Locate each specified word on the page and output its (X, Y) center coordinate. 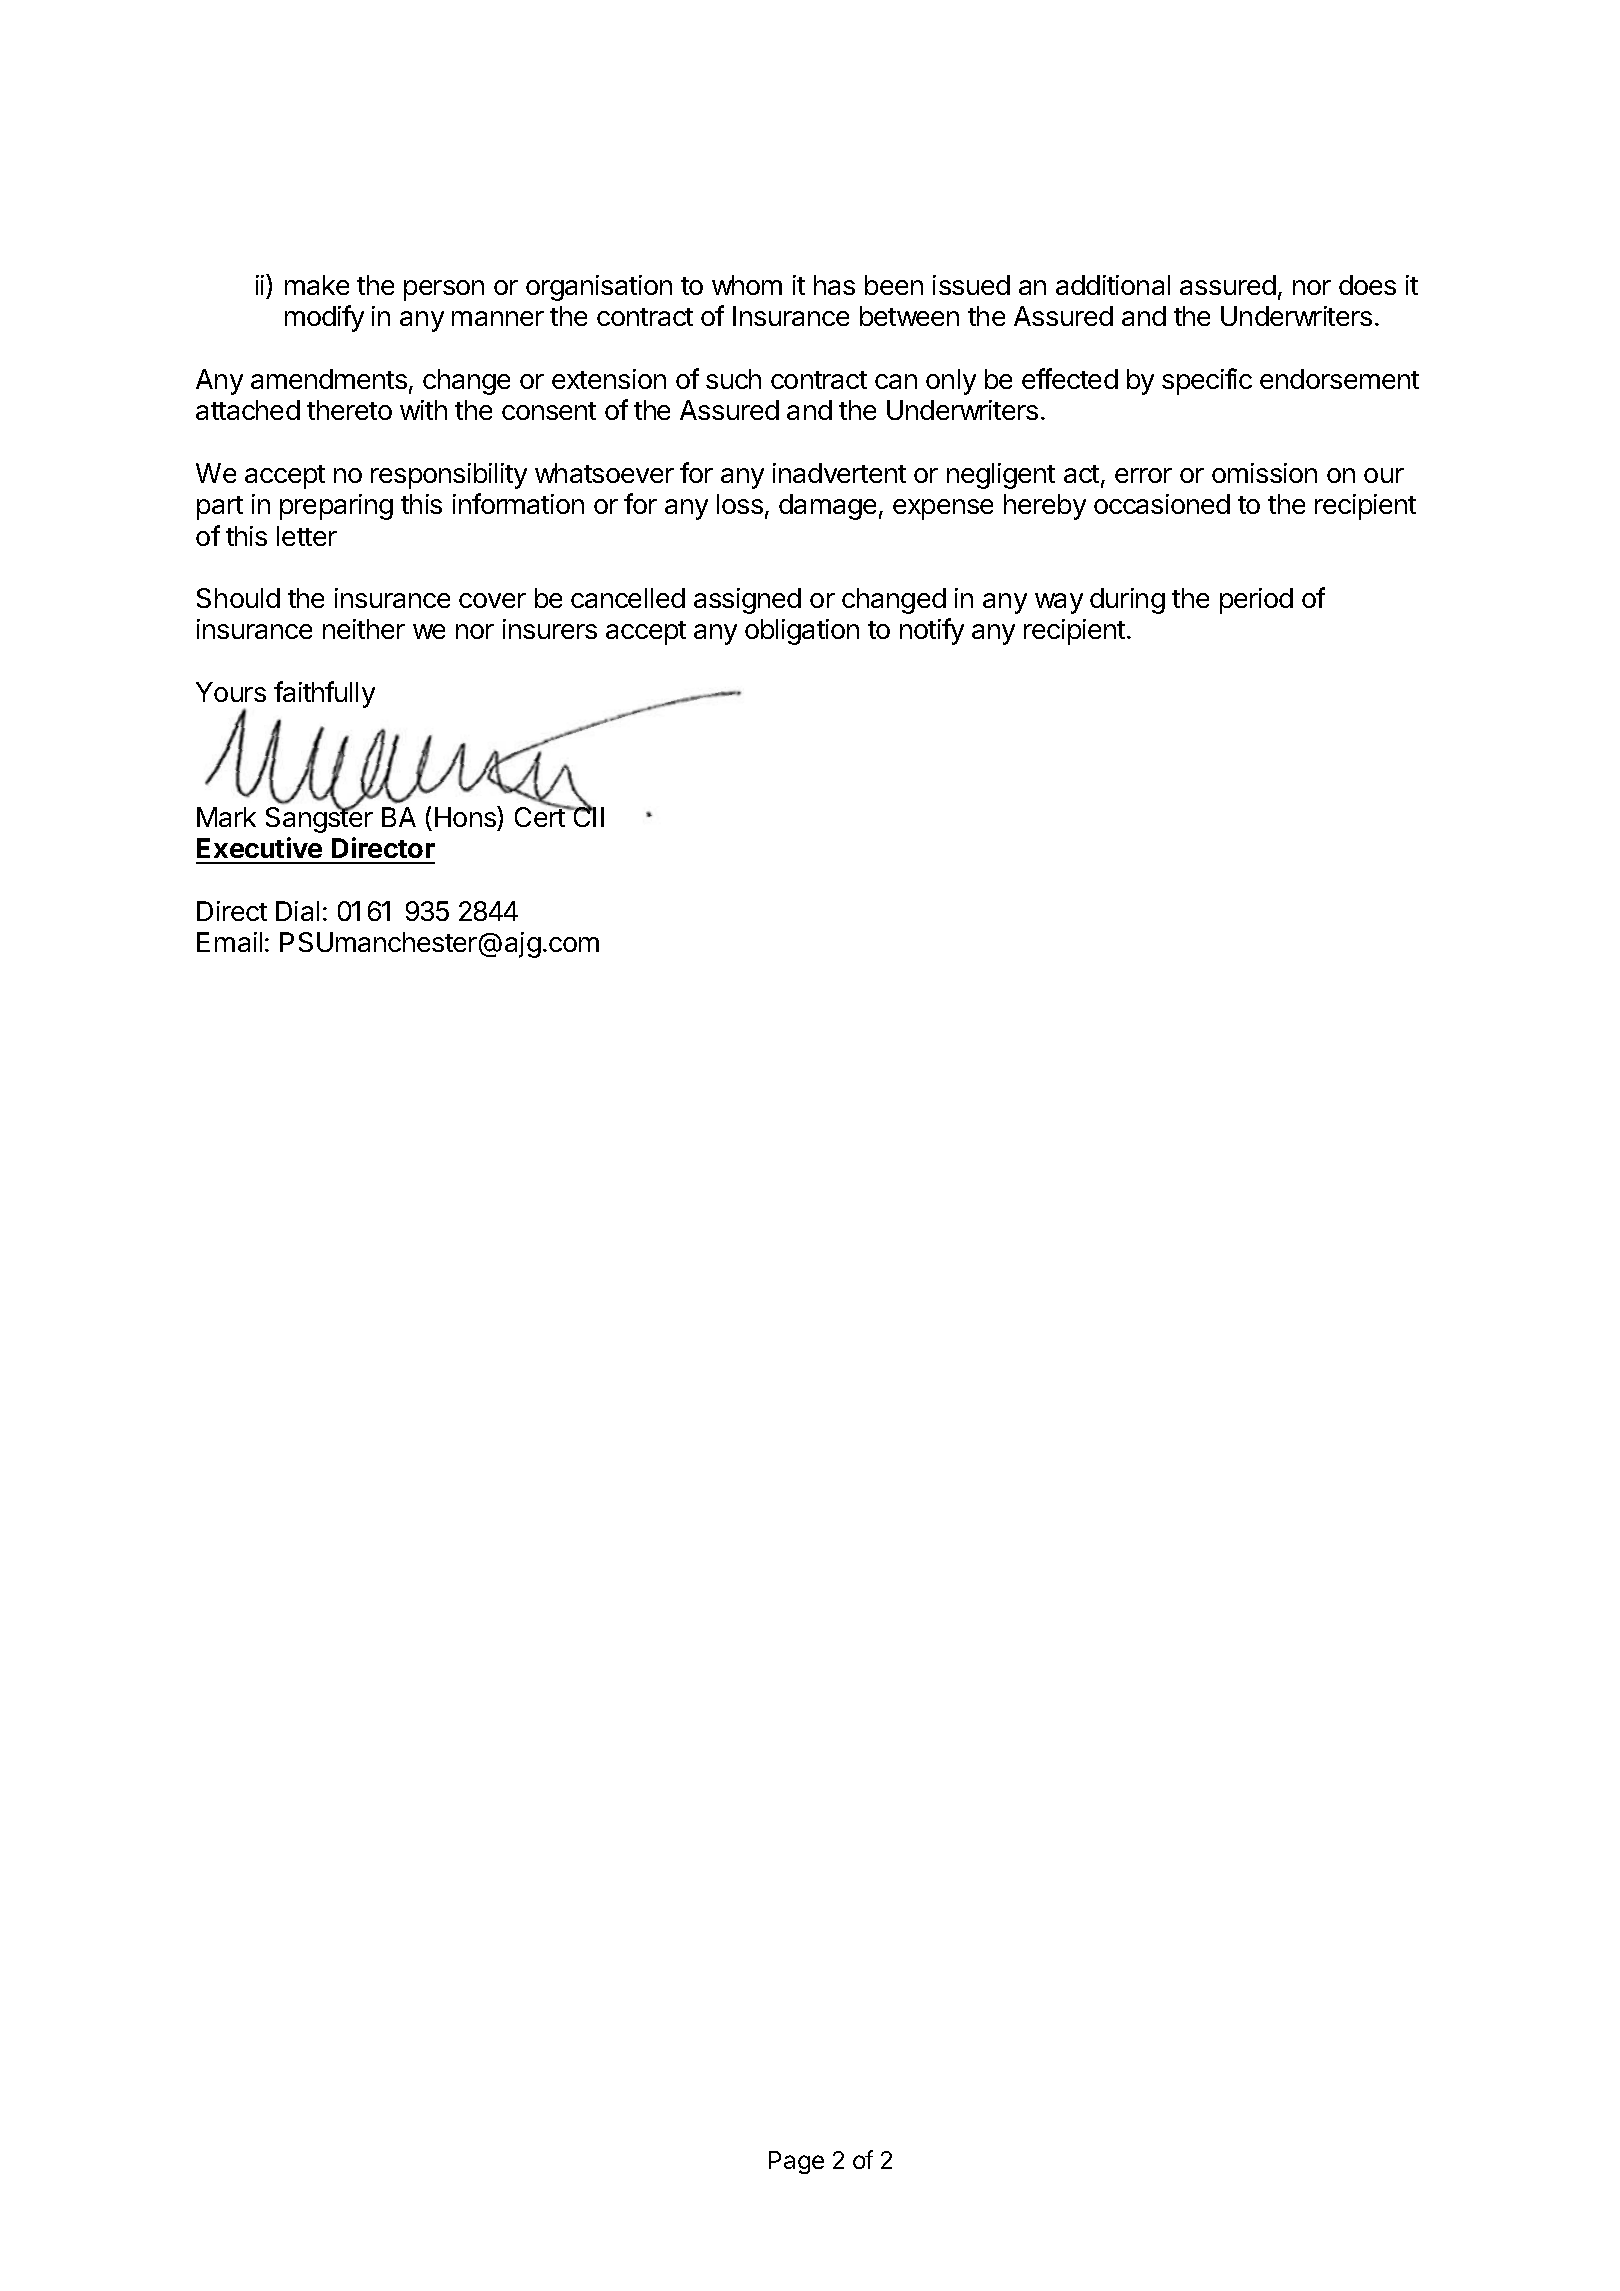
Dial (297, 911)
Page (796, 2162)
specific (1207, 381)
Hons (466, 816)
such (733, 379)
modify (324, 318)
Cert (541, 816)
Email (229, 942)
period (1256, 601)
